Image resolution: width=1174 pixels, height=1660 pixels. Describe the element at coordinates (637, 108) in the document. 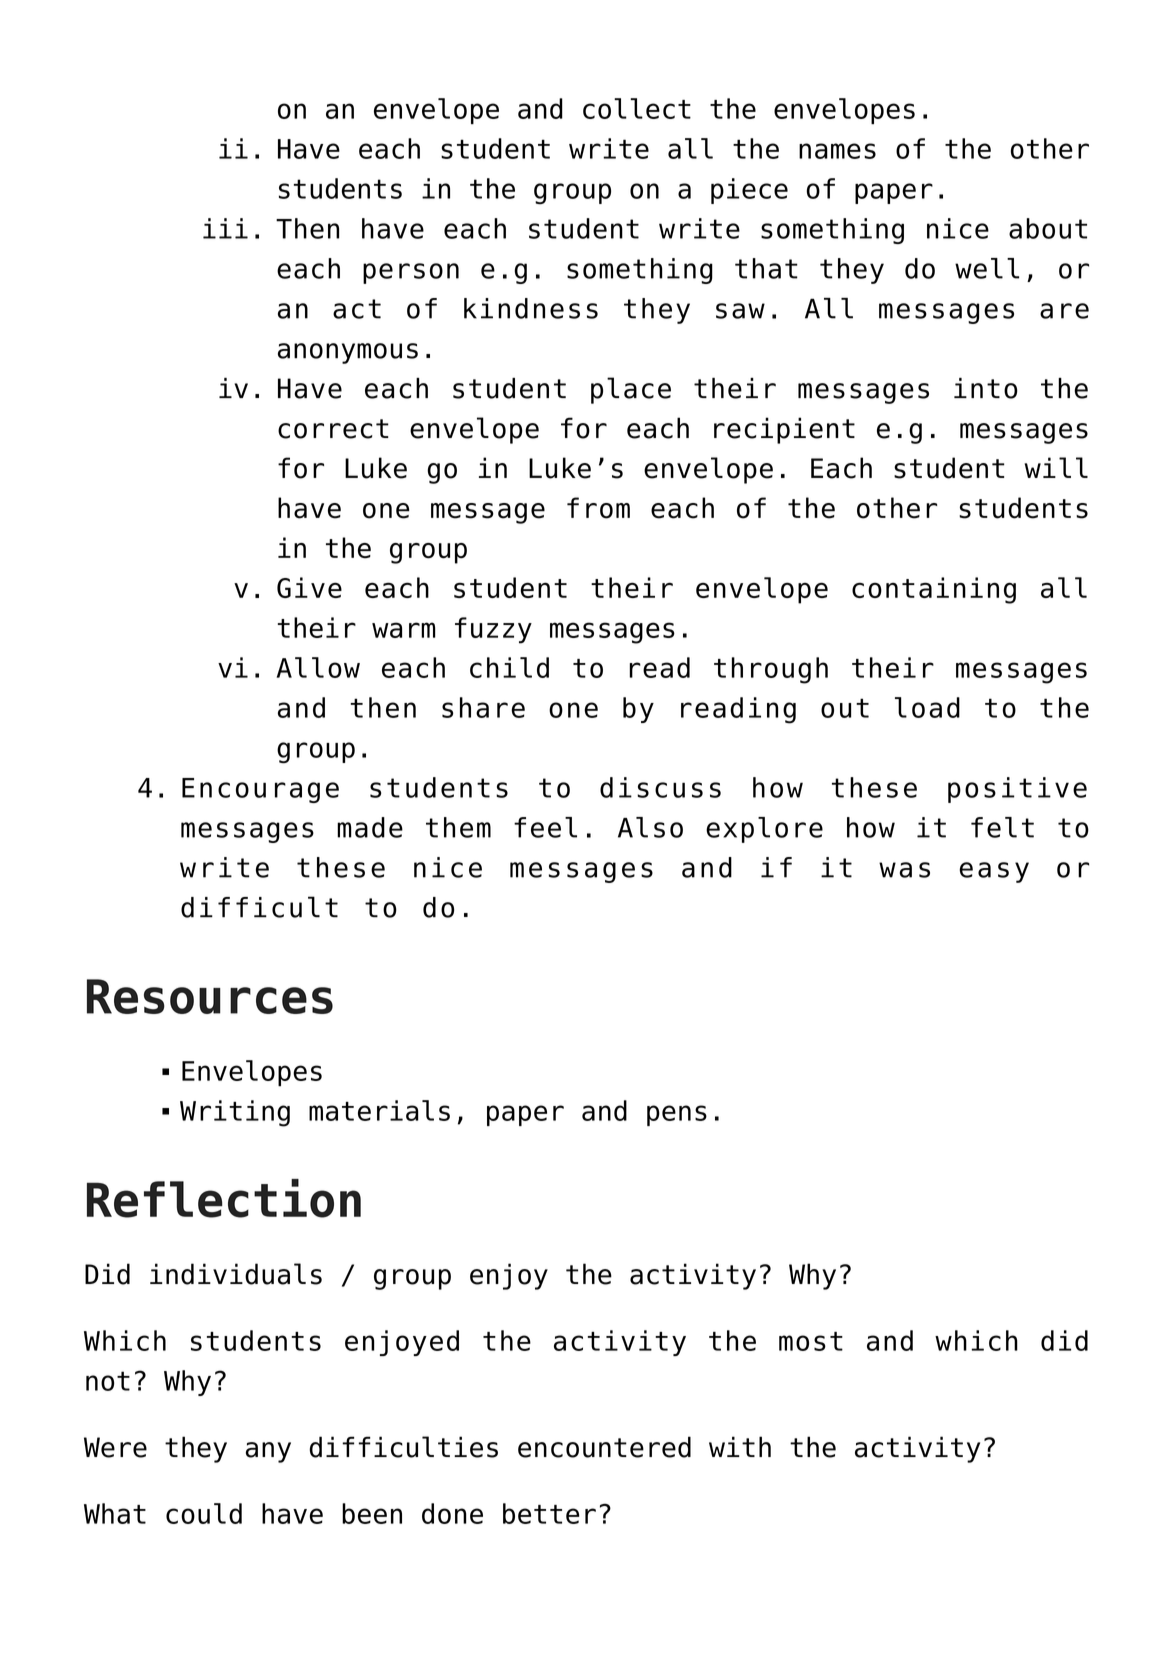

I see `collect` at that location.
